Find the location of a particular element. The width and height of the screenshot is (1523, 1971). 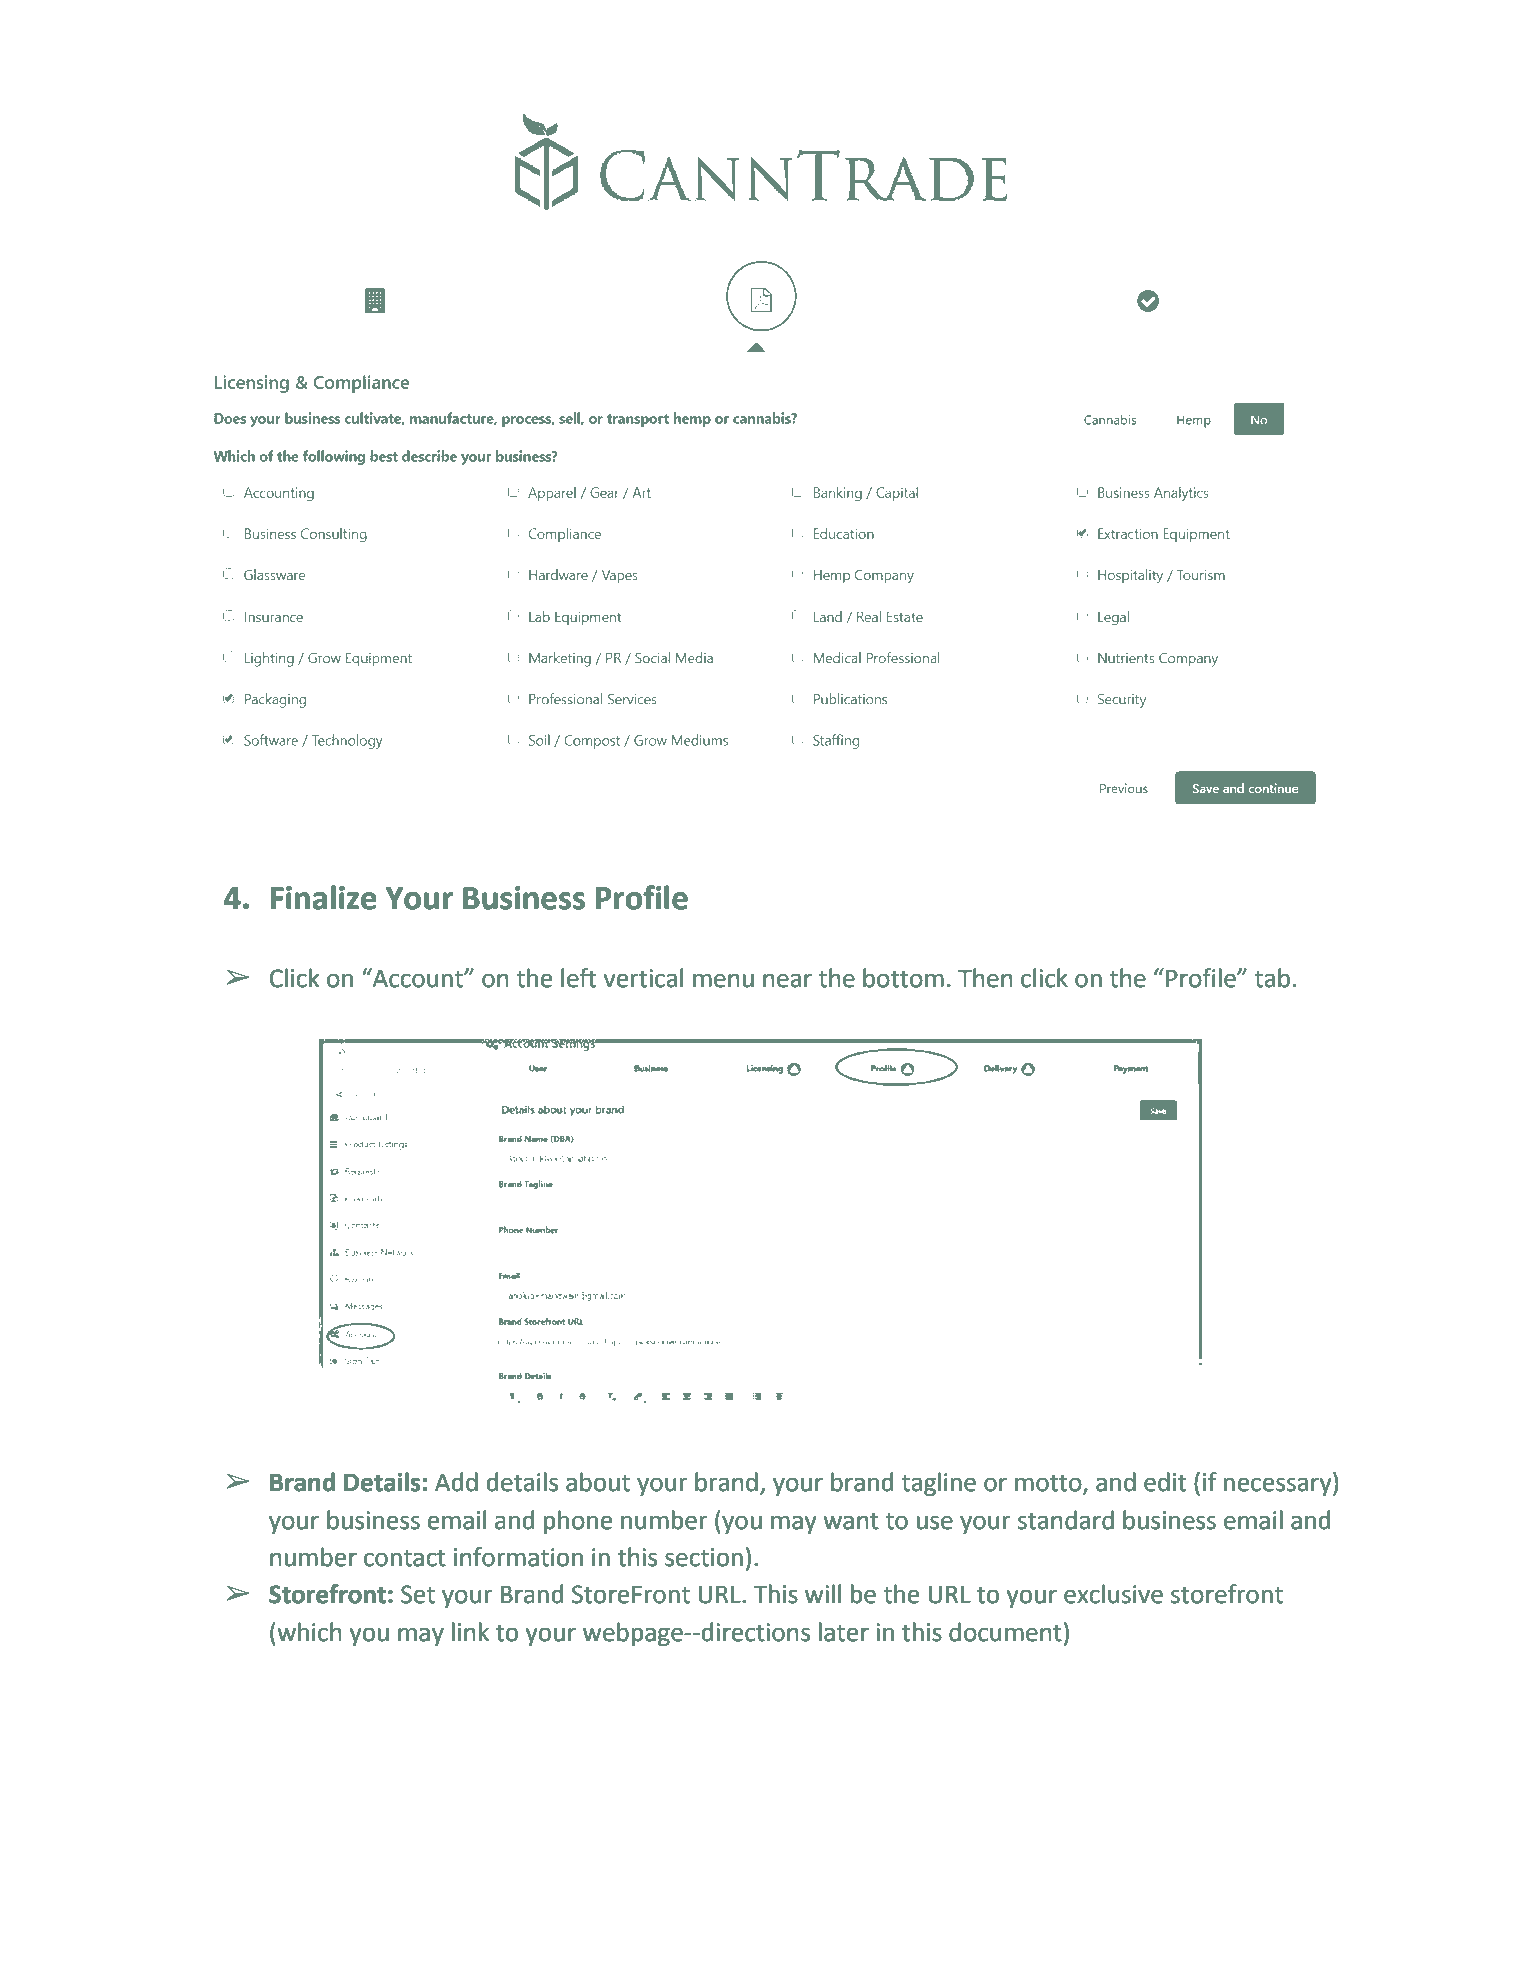

edit is located at coordinates (1165, 1482).
